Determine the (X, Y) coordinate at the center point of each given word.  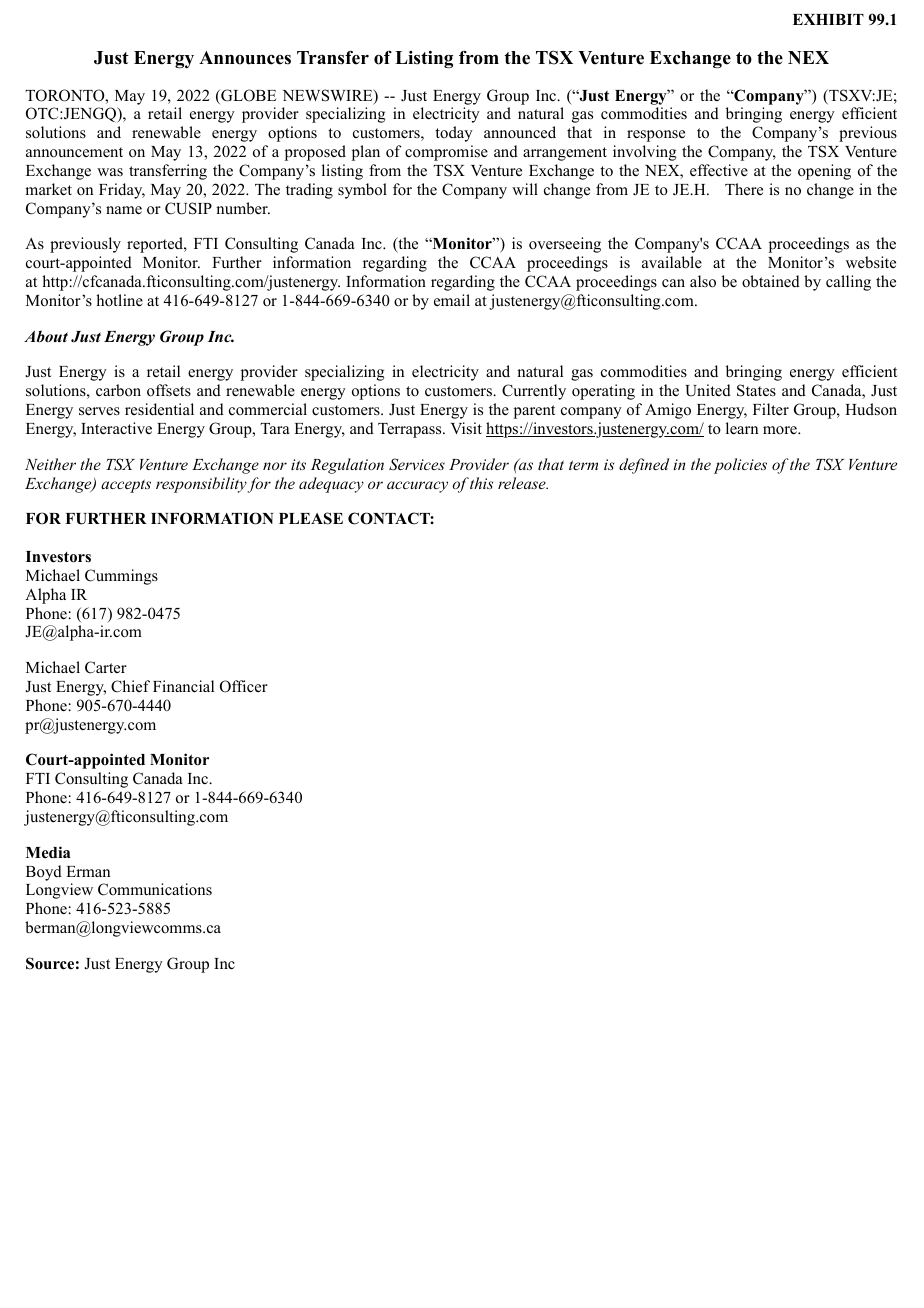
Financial (183, 686)
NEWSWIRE (329, 96)
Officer (244, 686)
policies (740, 466)
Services (417, 464)
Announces (245, 58)
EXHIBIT (828, 19)
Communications (155, 889)
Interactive (116, 428)
